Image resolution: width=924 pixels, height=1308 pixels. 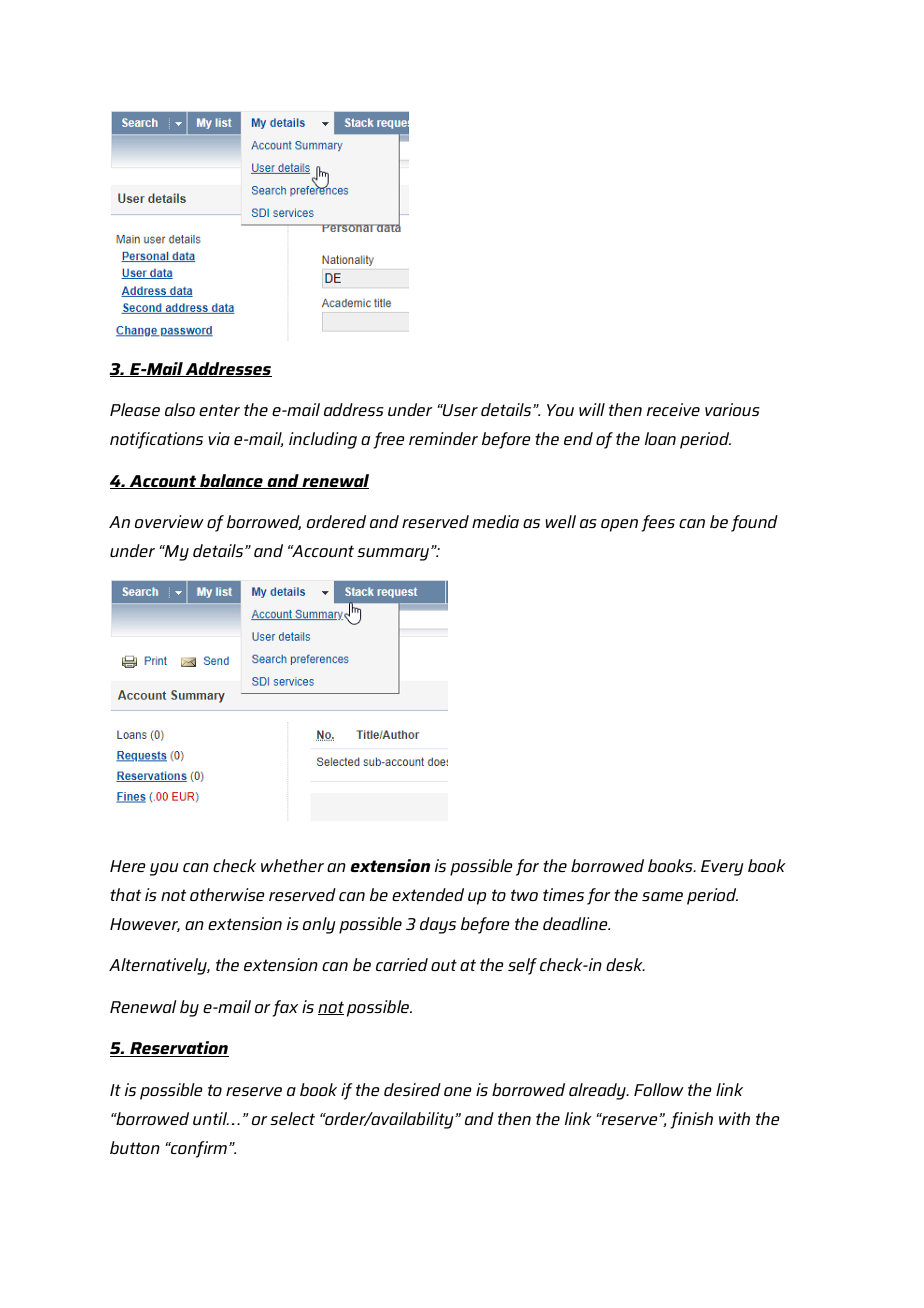 I want to click on extended, so click(x=428, y=894).
